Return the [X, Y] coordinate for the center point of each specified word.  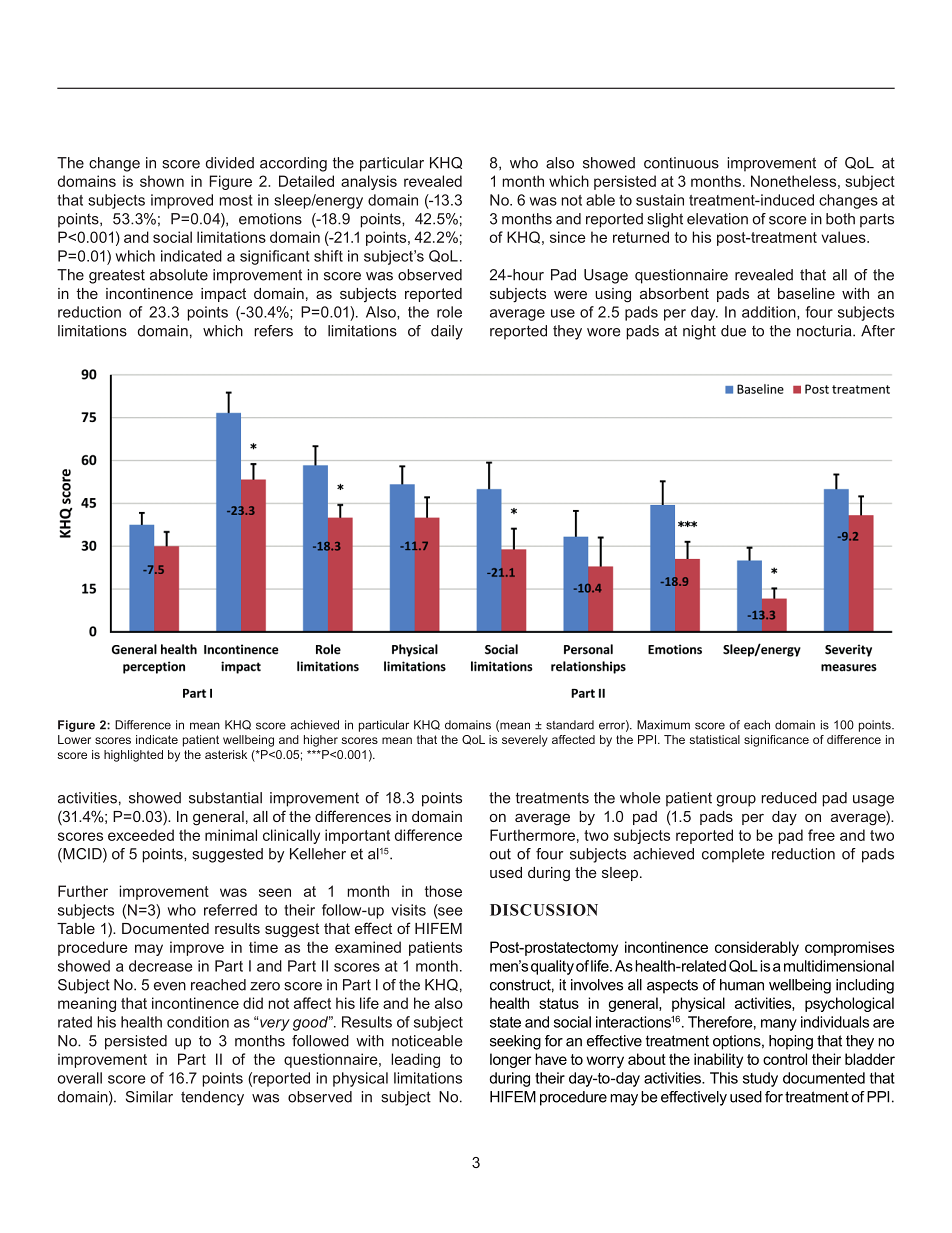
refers [273, 331]
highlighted [133, 756]
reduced [789, 798]
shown [162, 181]
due [733, 331]
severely [525, 741]
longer [510, 1060]
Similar [149, 1097]
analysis [369, 182]
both [840, 219]
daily [447, 332]
